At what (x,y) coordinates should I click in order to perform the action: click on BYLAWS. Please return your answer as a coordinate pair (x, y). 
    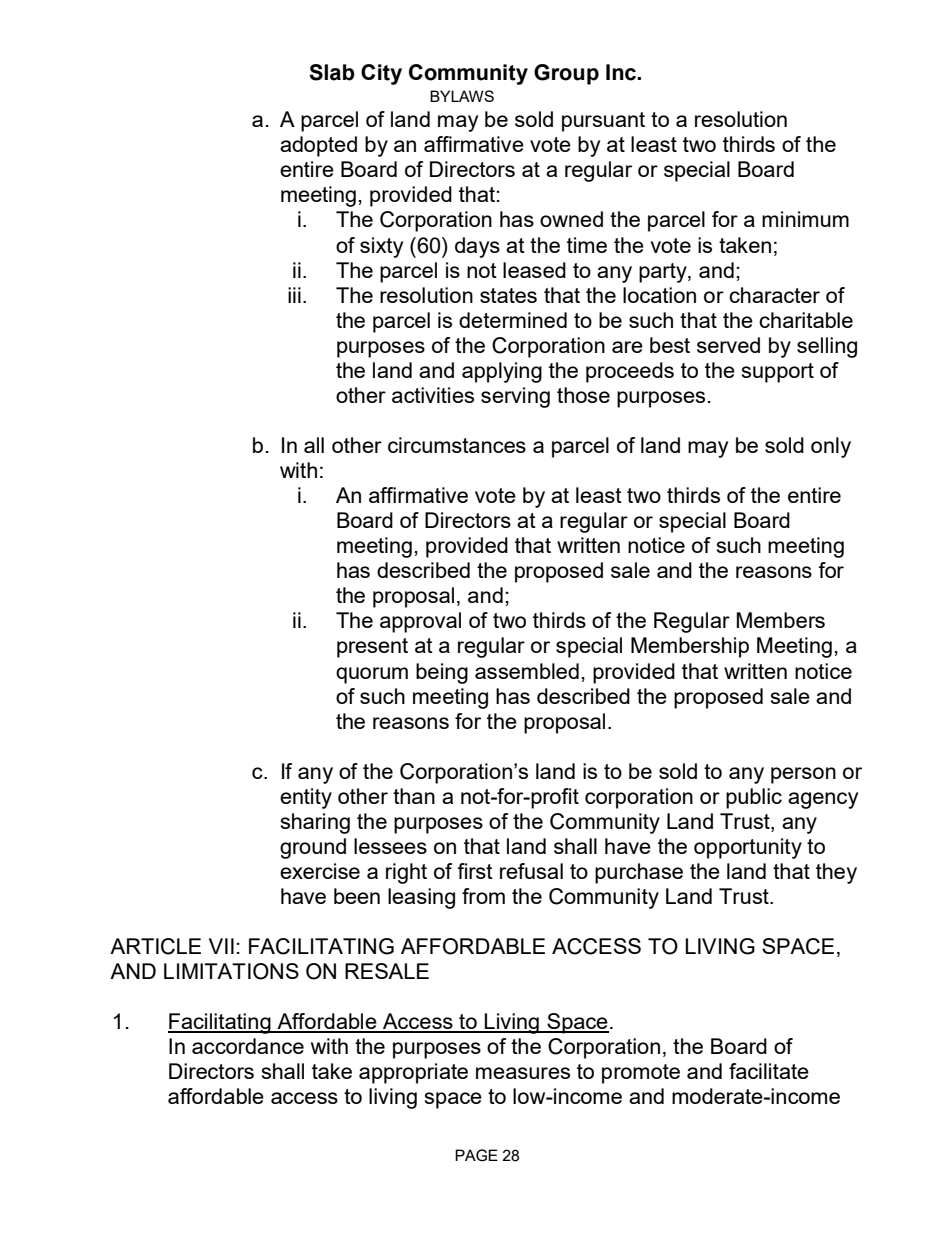
    Looking at the image, I should click on (462, 96).
